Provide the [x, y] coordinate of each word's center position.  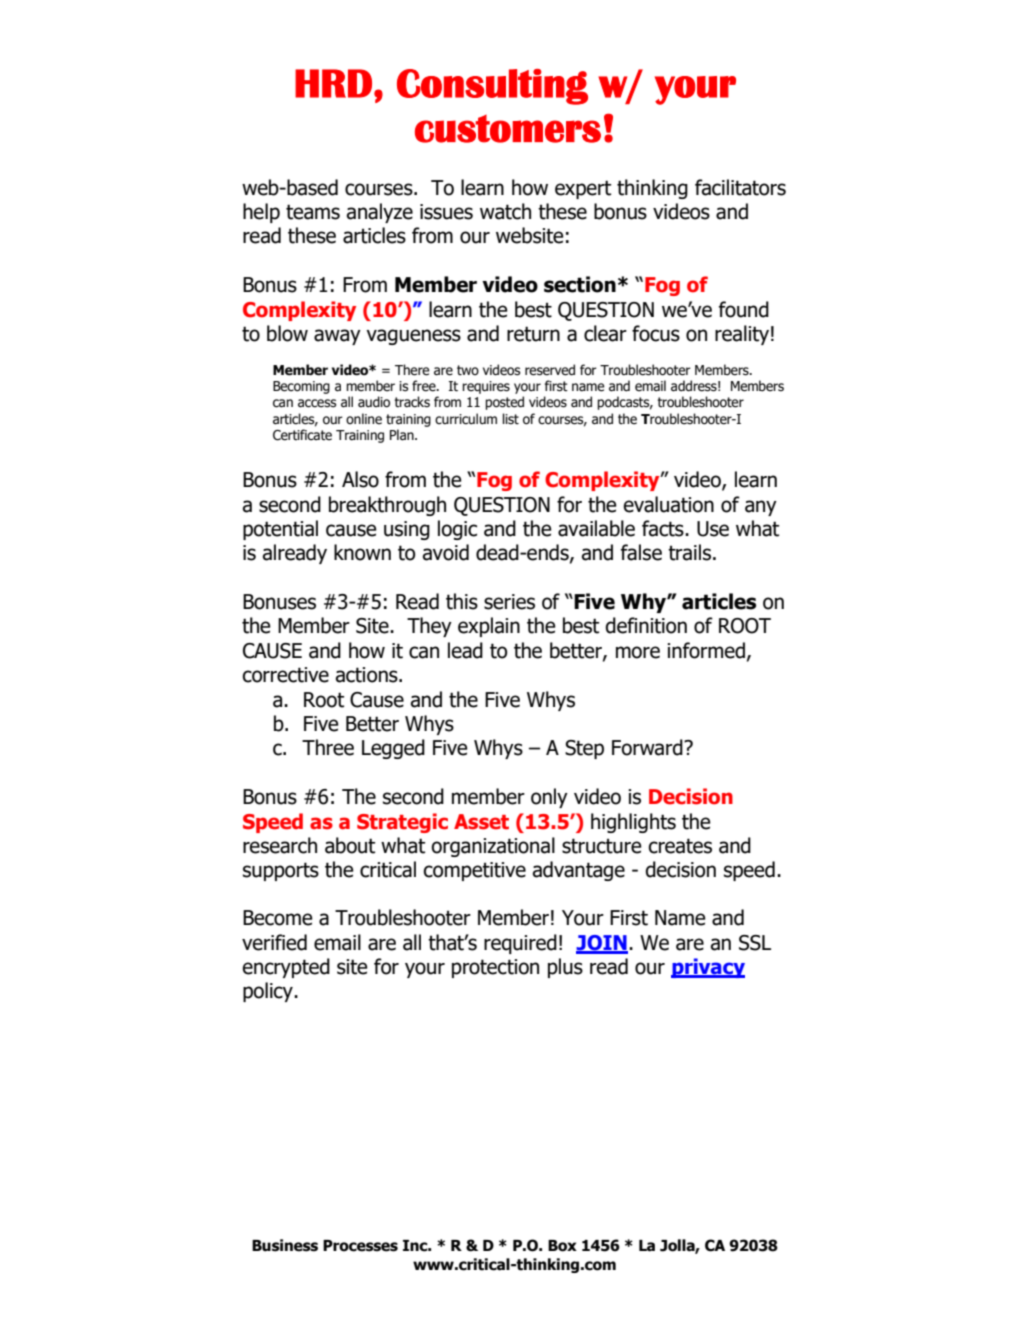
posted [504, 403]
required [520, 944]
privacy [708, 968]
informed [706, 650]
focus [656, 333]
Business [285, 1245]
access [317, 403]
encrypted [286, 968]
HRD [333, 83]
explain [489, 627]
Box [562, 1246]
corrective [285, 675]
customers [508, 129]
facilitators [740, 187]
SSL [755, 943]
